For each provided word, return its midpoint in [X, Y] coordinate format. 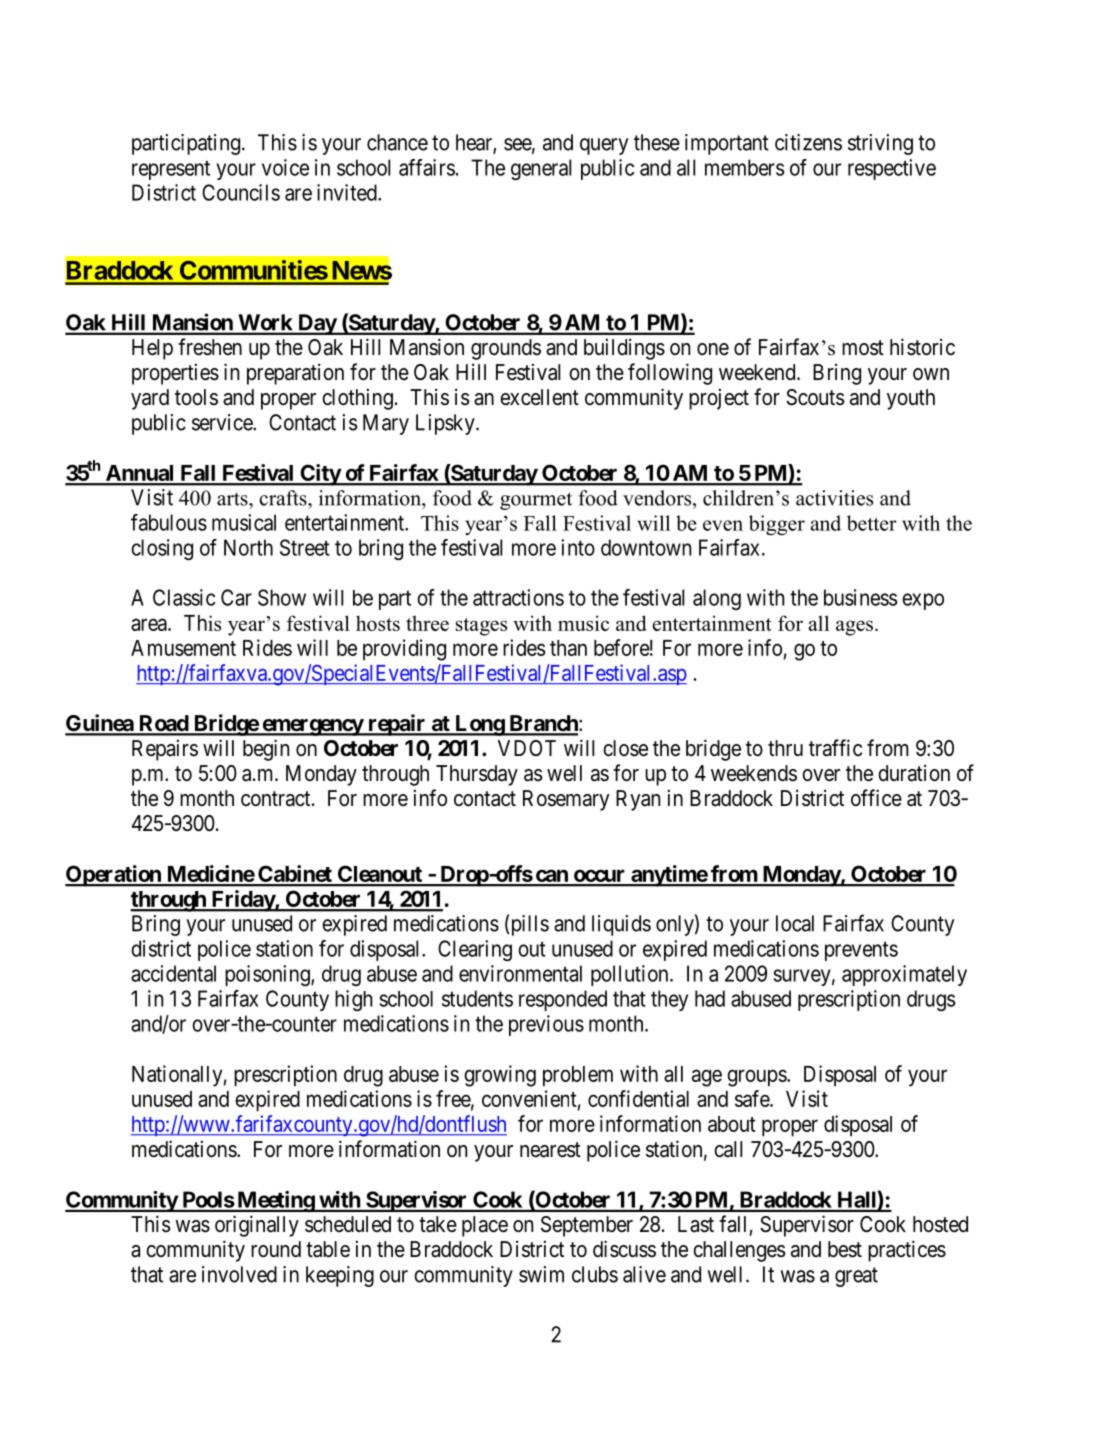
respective [892, 169]
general [541, 169]
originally [257, 1226]
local [795, 923]
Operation [114, 876]
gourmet [536, 501]
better [872, 523]
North [248, 547]
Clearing [475, 950]
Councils [241, 192]
